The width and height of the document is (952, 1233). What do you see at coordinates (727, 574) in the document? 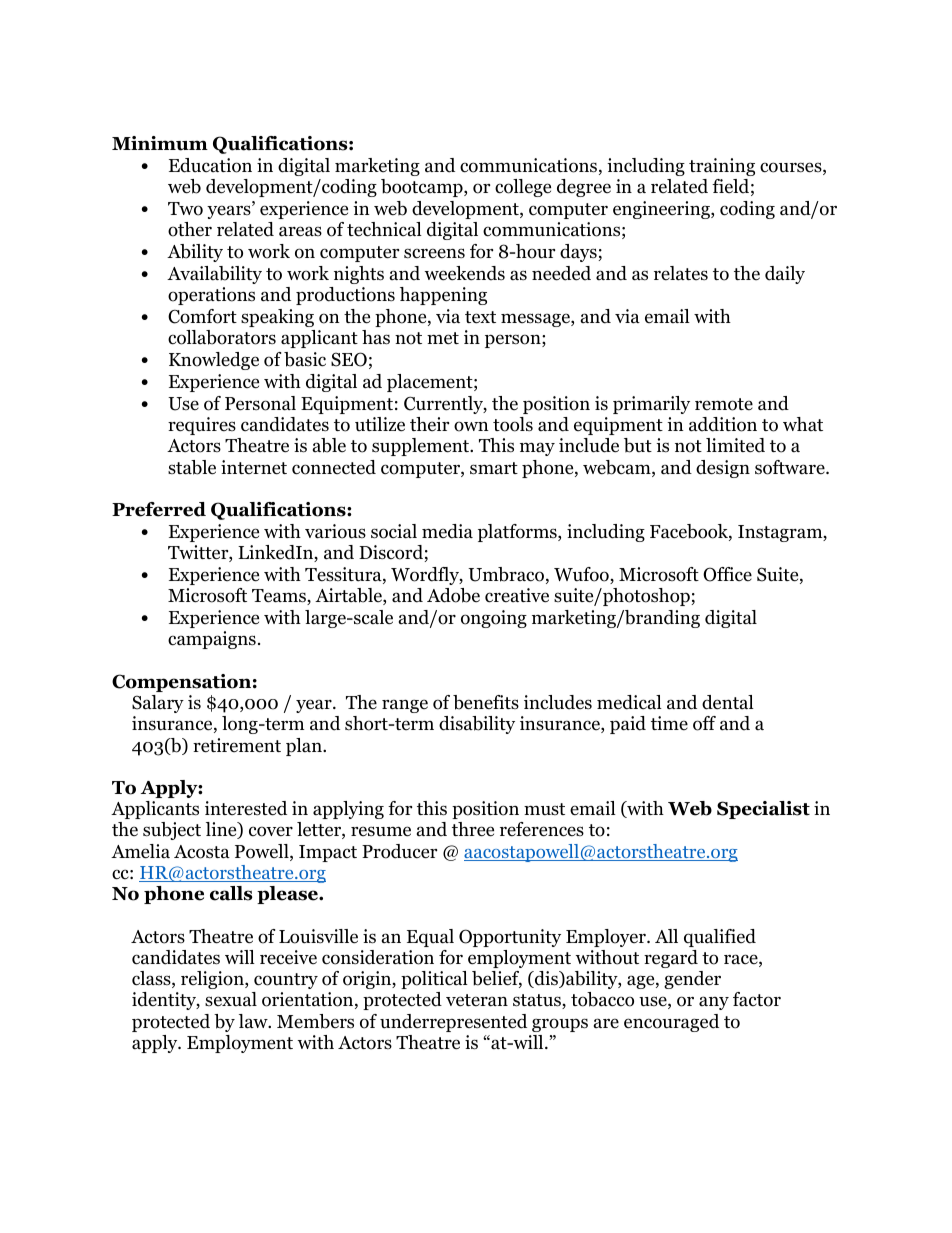
I see `Office` at bounding box center [727, 574].
